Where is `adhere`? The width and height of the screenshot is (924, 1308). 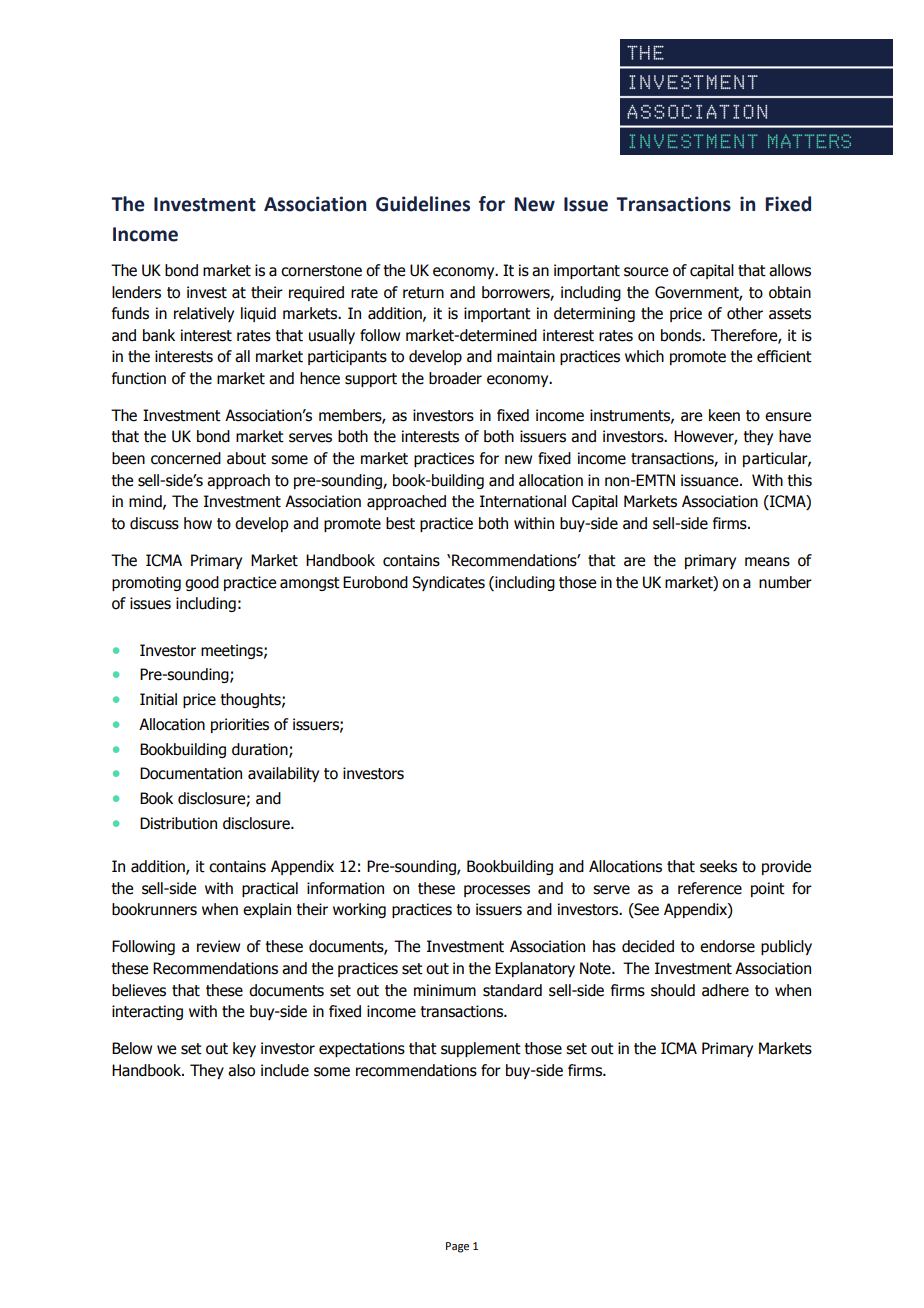
adhere is located at coordinates (725, 990).
